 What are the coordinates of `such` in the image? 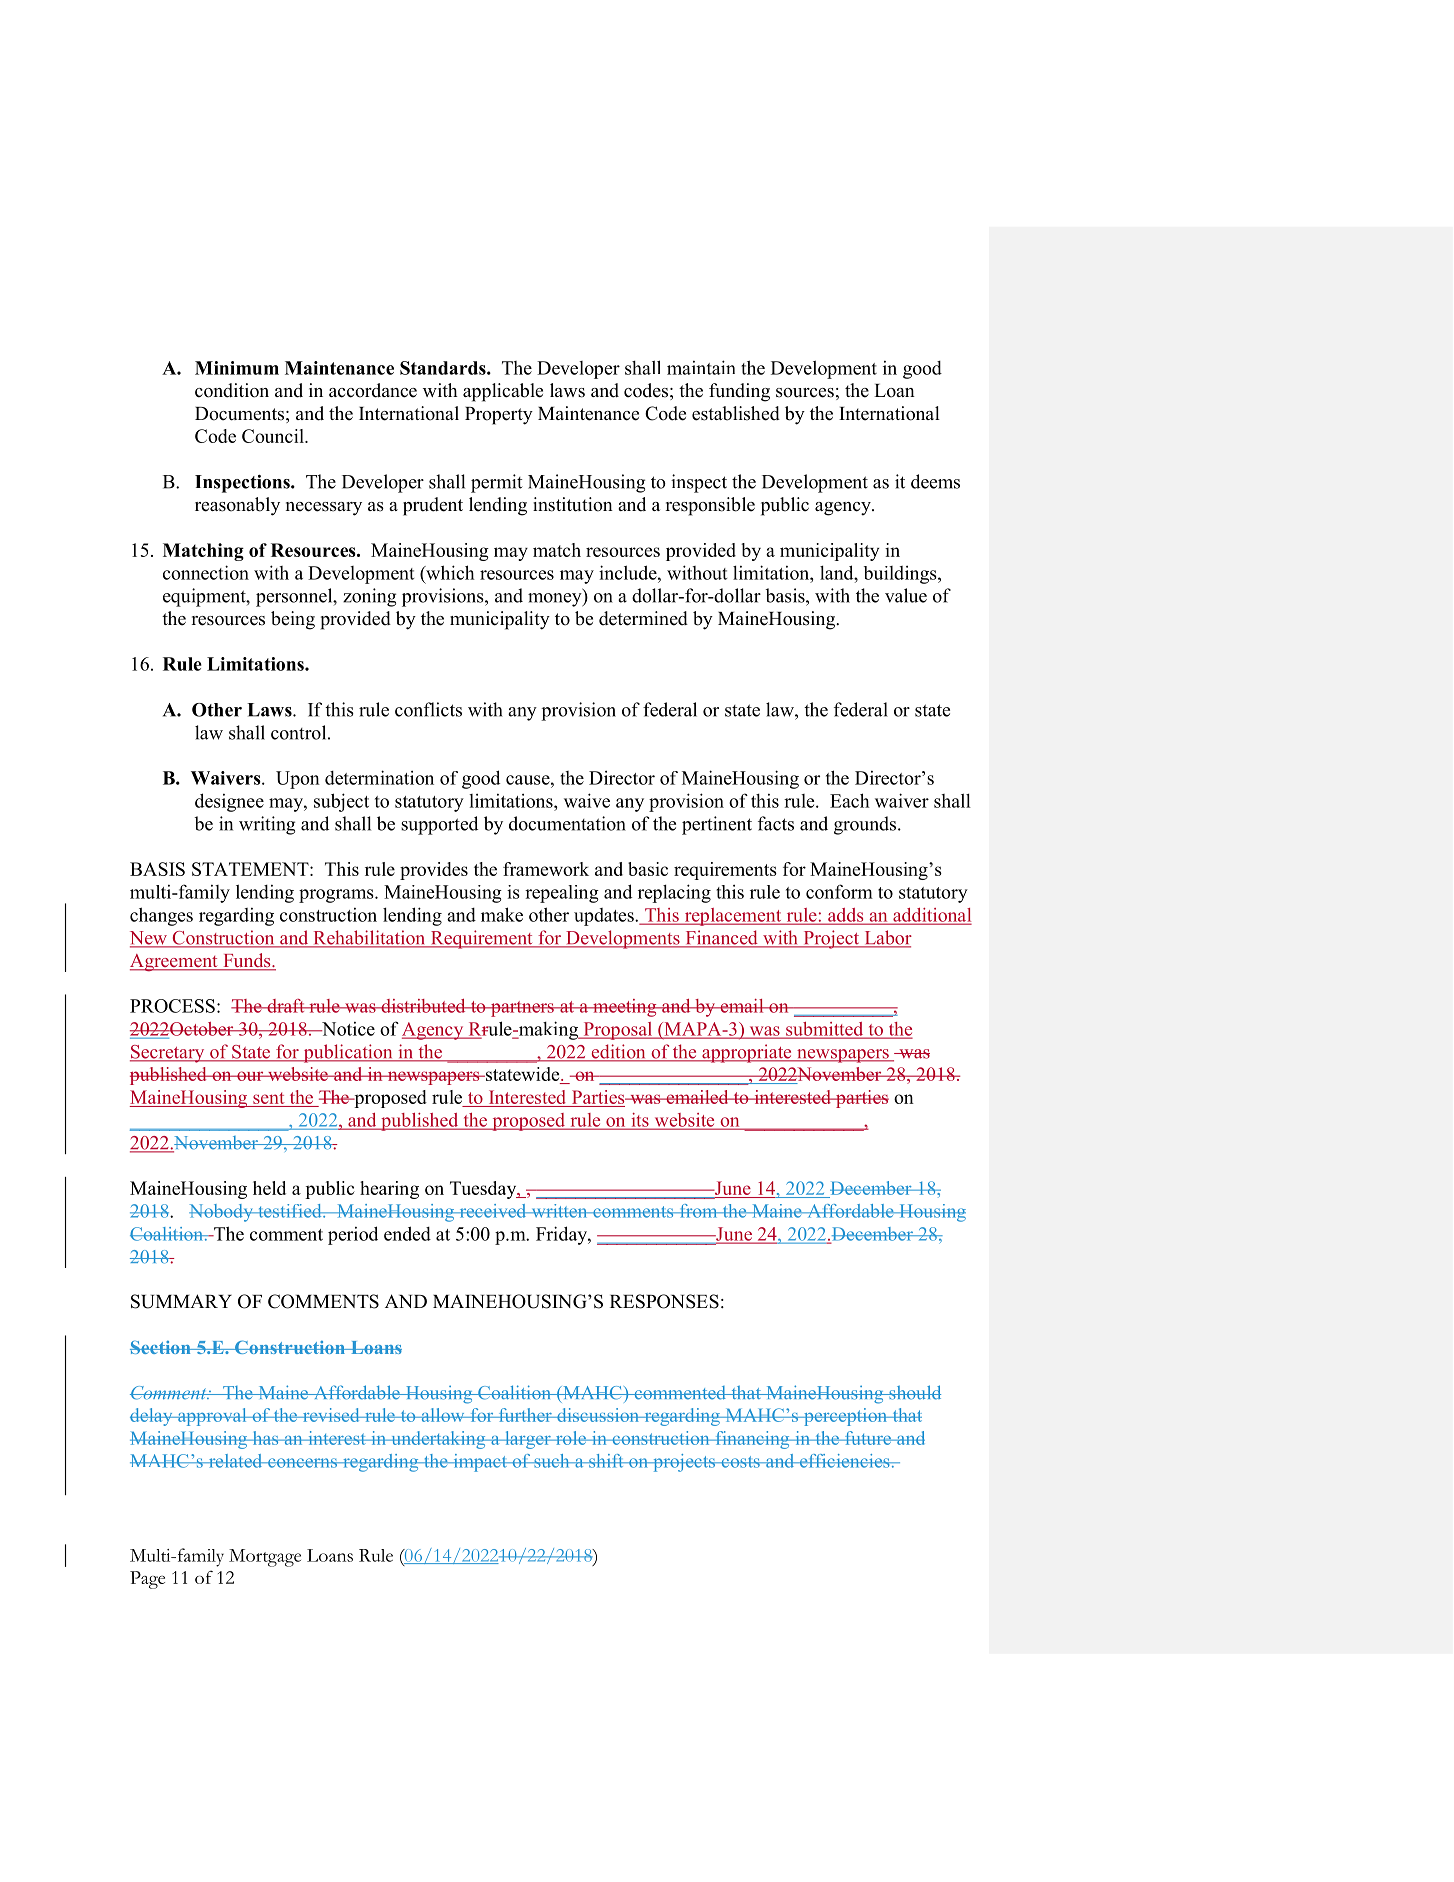 It's located at (552, 1461).
